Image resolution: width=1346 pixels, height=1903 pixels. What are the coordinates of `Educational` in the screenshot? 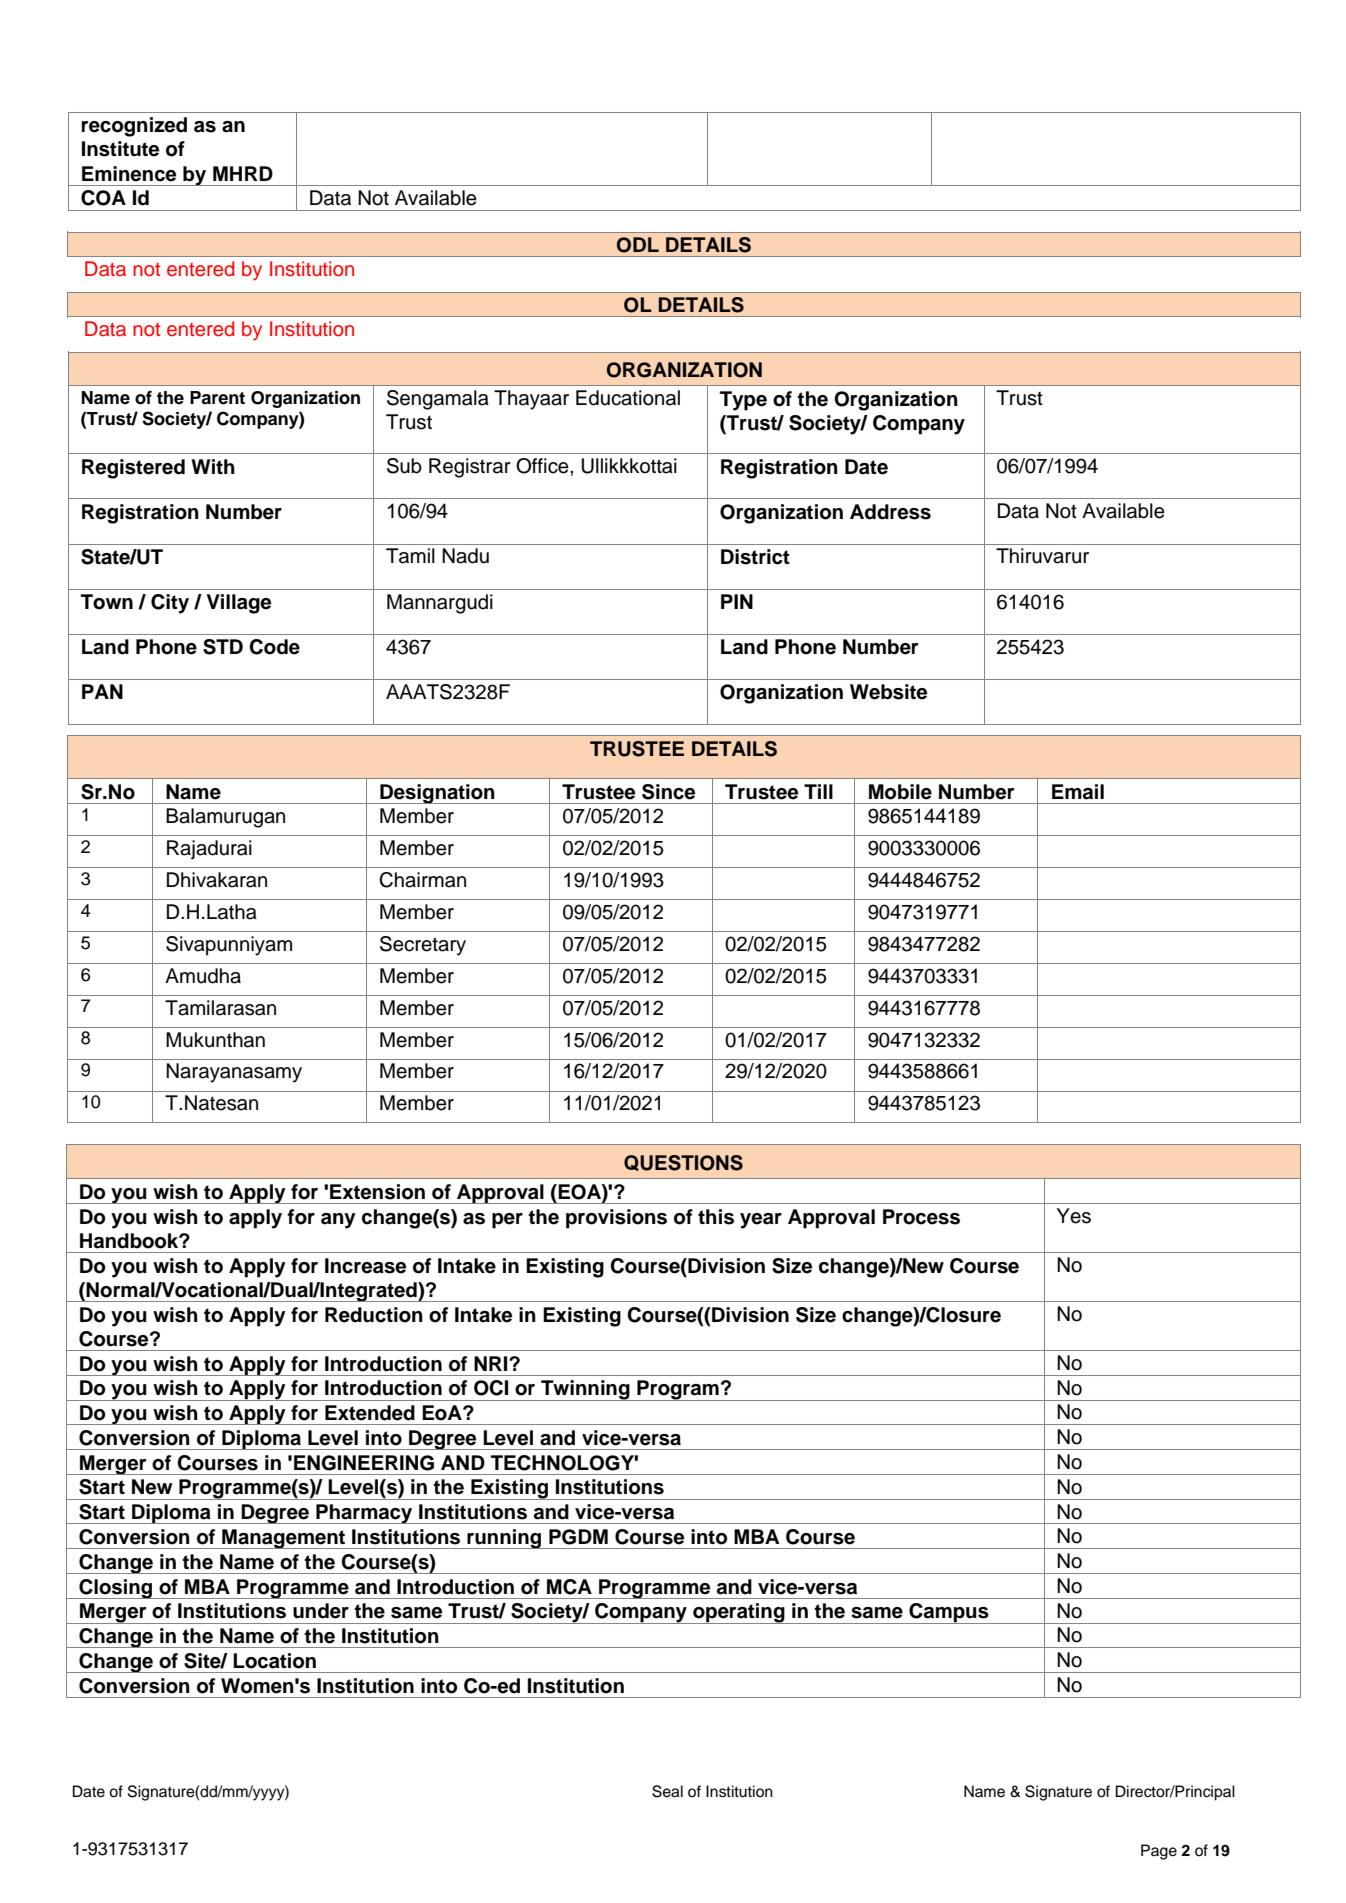 It's located at (628, 398).
